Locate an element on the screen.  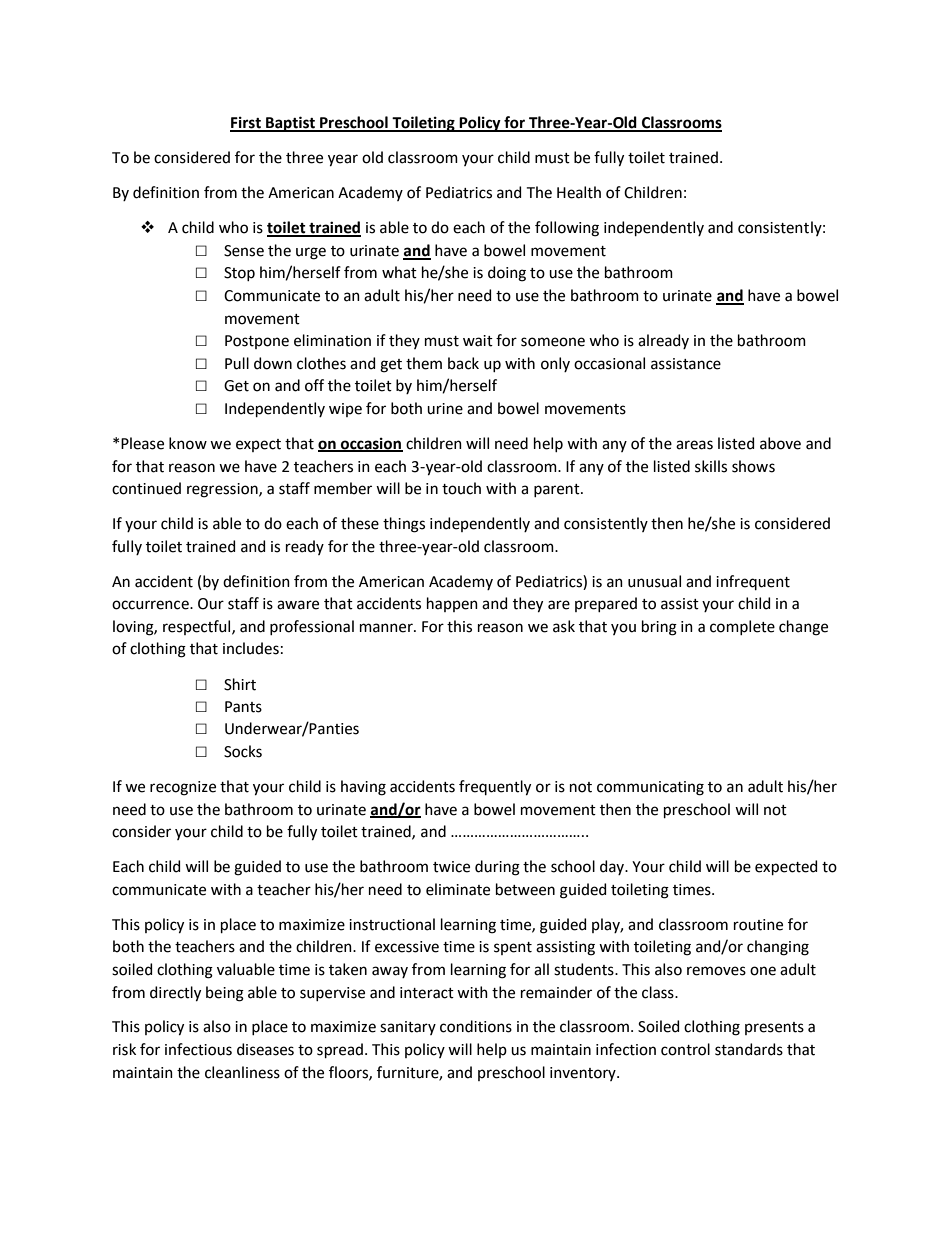
happen is located at coordinates (452, 604).
